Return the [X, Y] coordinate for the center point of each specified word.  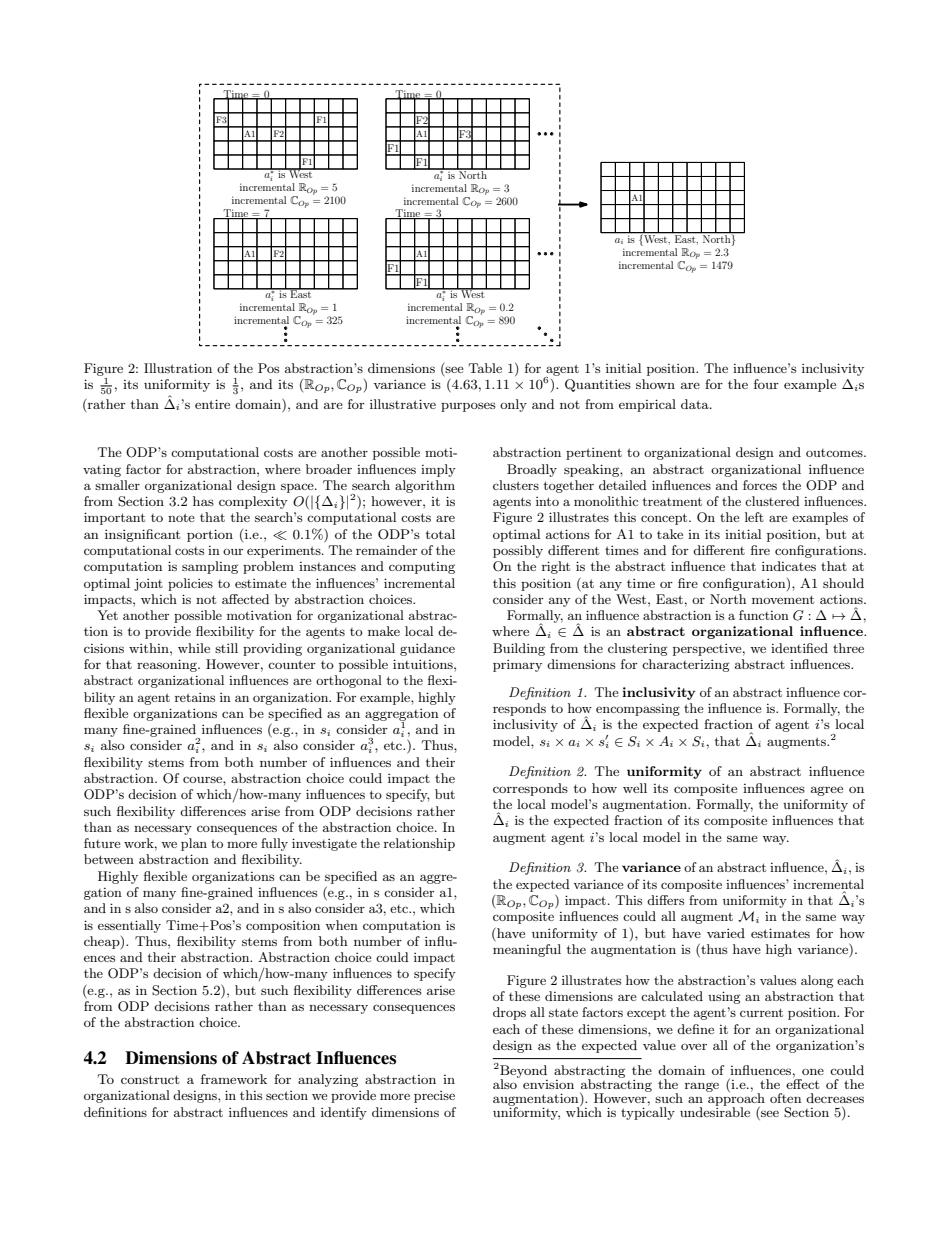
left [754, 517]
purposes [468, 407]
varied [726, 933]
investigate [324, 844]
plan [194, 844]
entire [212, 404]
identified [799, 648]
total [440, 534]
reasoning [168, 665]
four [766, 384]
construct [150, 1079]
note [181, 517]
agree [827, 791]
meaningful [527, 950]
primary [517, 666]
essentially [129, 926]
